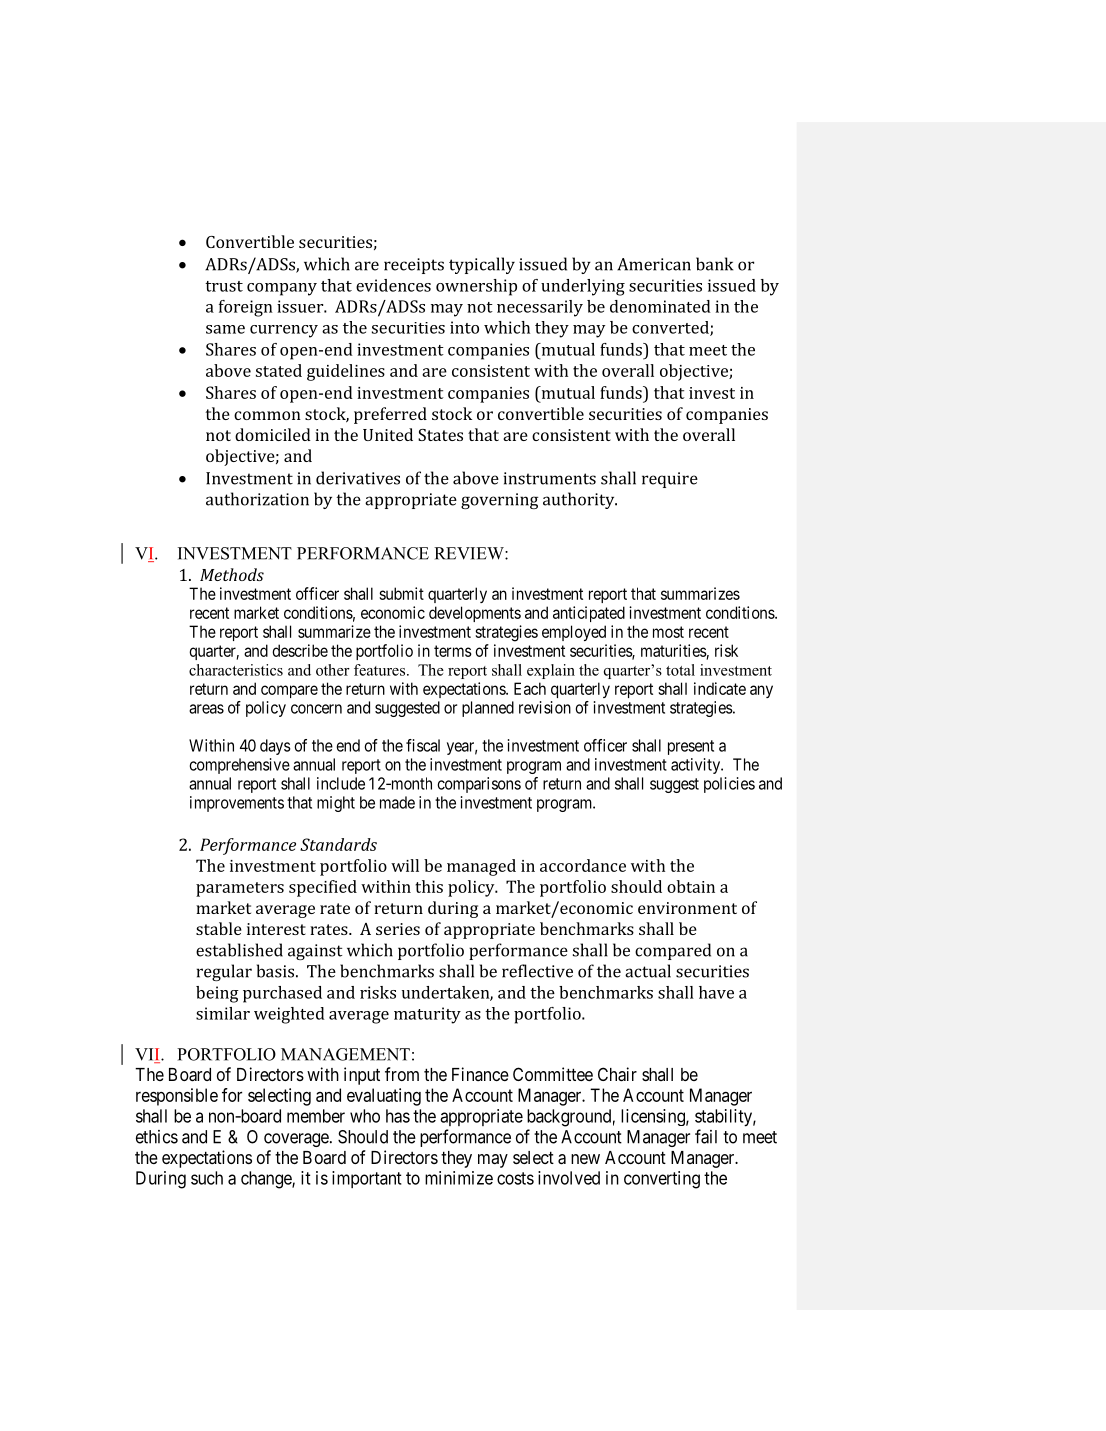  Describe the element at coordinates (423, 745) in the document. I see `fiscal` at that location.
